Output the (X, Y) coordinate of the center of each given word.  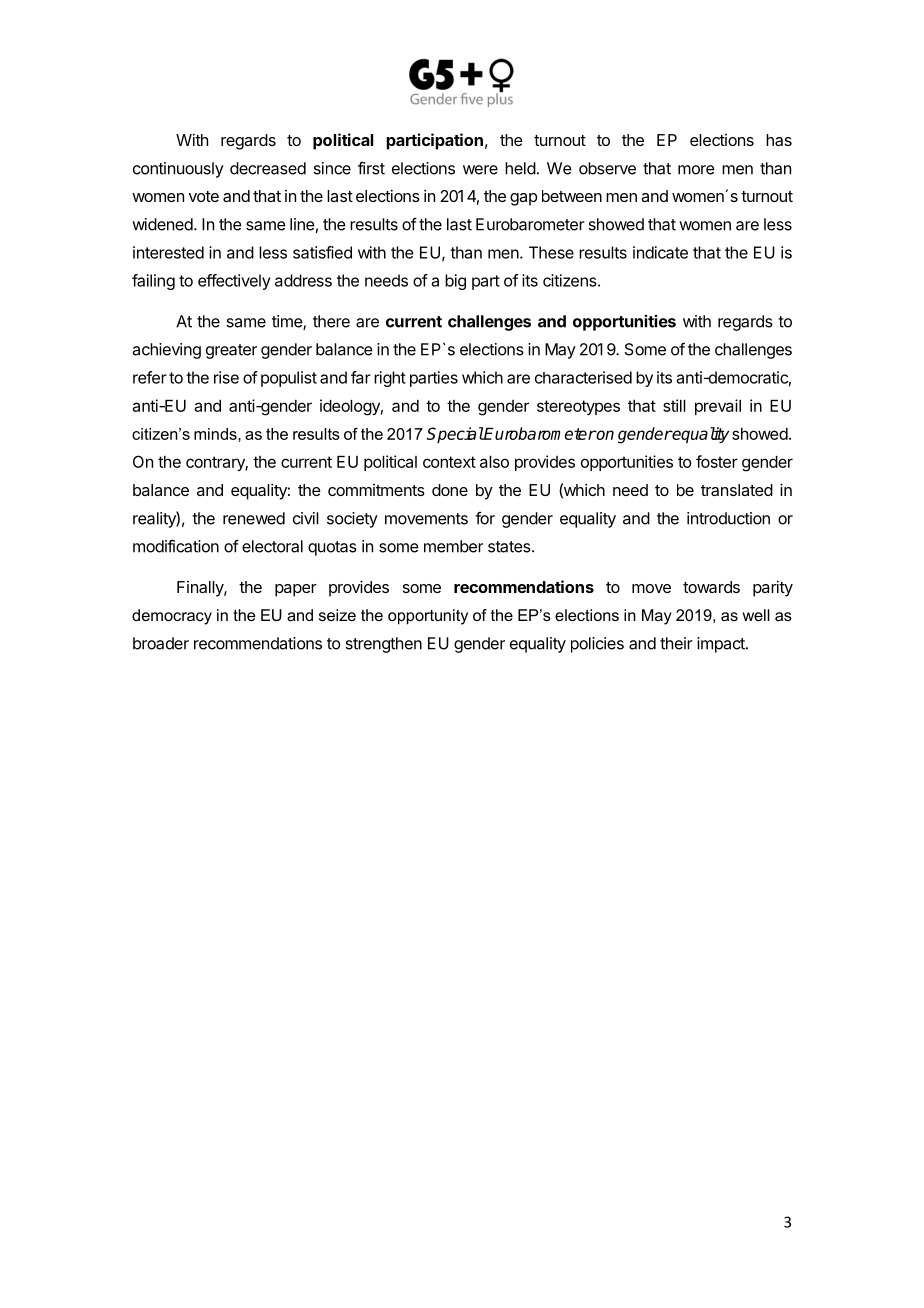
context (449, 462)
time (288, 322)
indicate (660, 252)
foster (717, 461)
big (455, 282)
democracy (172, 617)
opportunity (428, 617)
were (480, 170)
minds (216, 434)
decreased (268, 168)
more (696, 170)
